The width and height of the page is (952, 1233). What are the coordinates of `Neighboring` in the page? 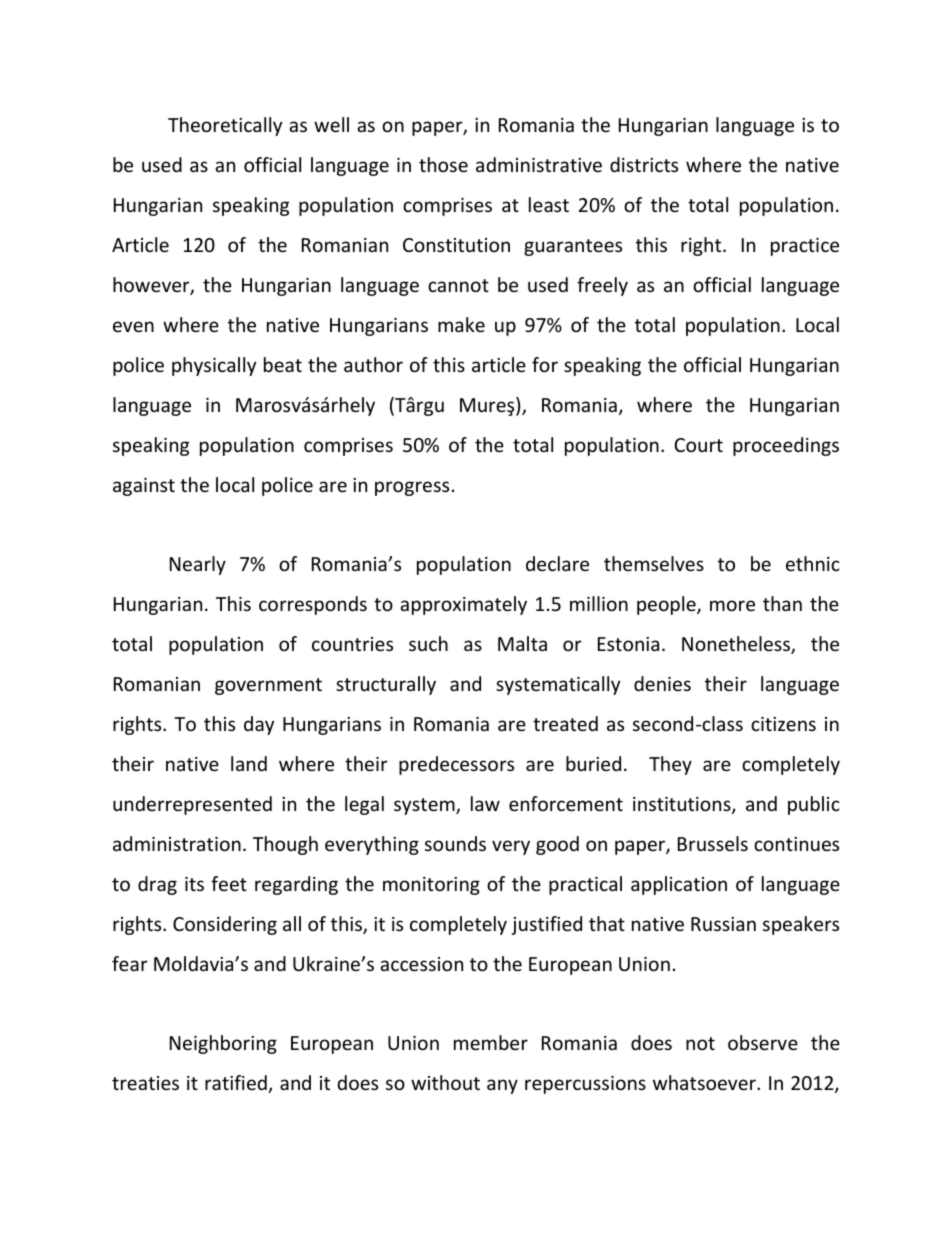 It's located at (223, 1044).
